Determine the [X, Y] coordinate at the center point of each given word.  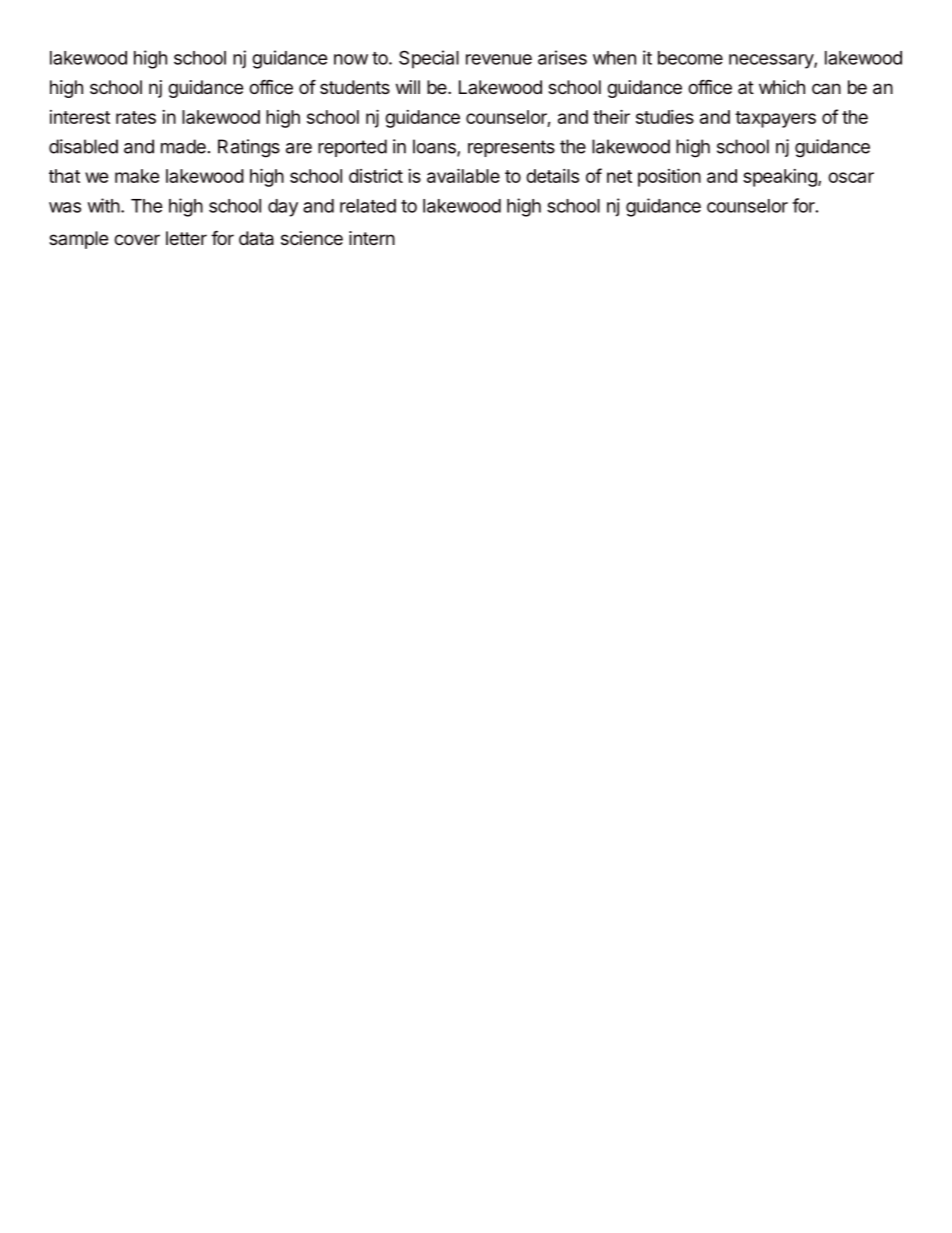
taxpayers [775, 119]
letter [186, 238]
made [183, 146]
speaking [781, 178]
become [690, 58]
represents [511, 148]
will [408, 87]
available [463, 175]
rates [136, 117]
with [104, 205]
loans [435, 147]
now [351, 59]
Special [429, 59]
